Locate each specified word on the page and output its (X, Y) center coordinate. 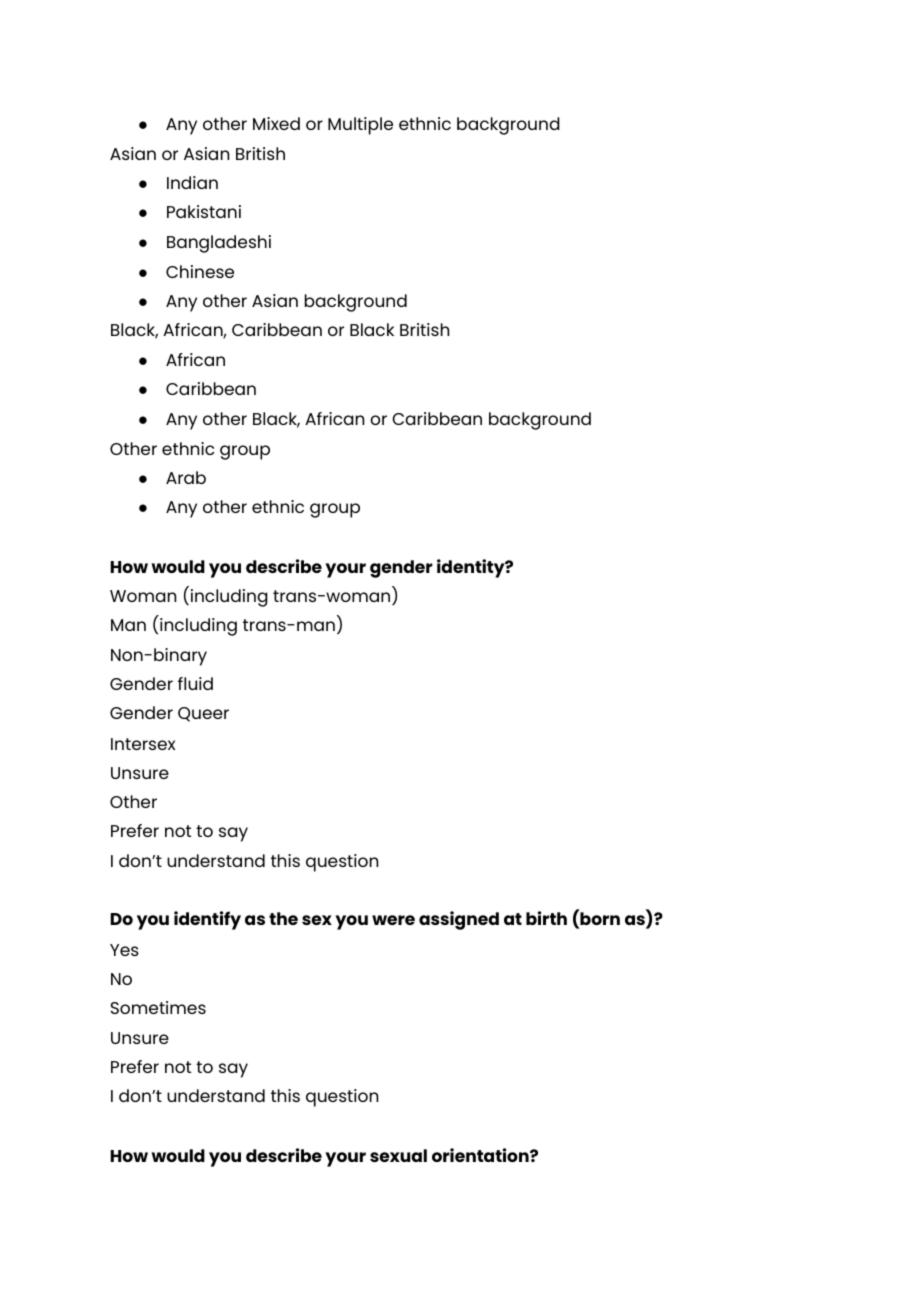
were (393, 920)
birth (546, 918)
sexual (398, 1155)
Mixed (276, 123)
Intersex (143, 744)
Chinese (200, 271)
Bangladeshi (219, 244)
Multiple (360, 126)
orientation (481, 1155)
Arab (186, 477)
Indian (192, 182)
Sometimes (158, 1007)
